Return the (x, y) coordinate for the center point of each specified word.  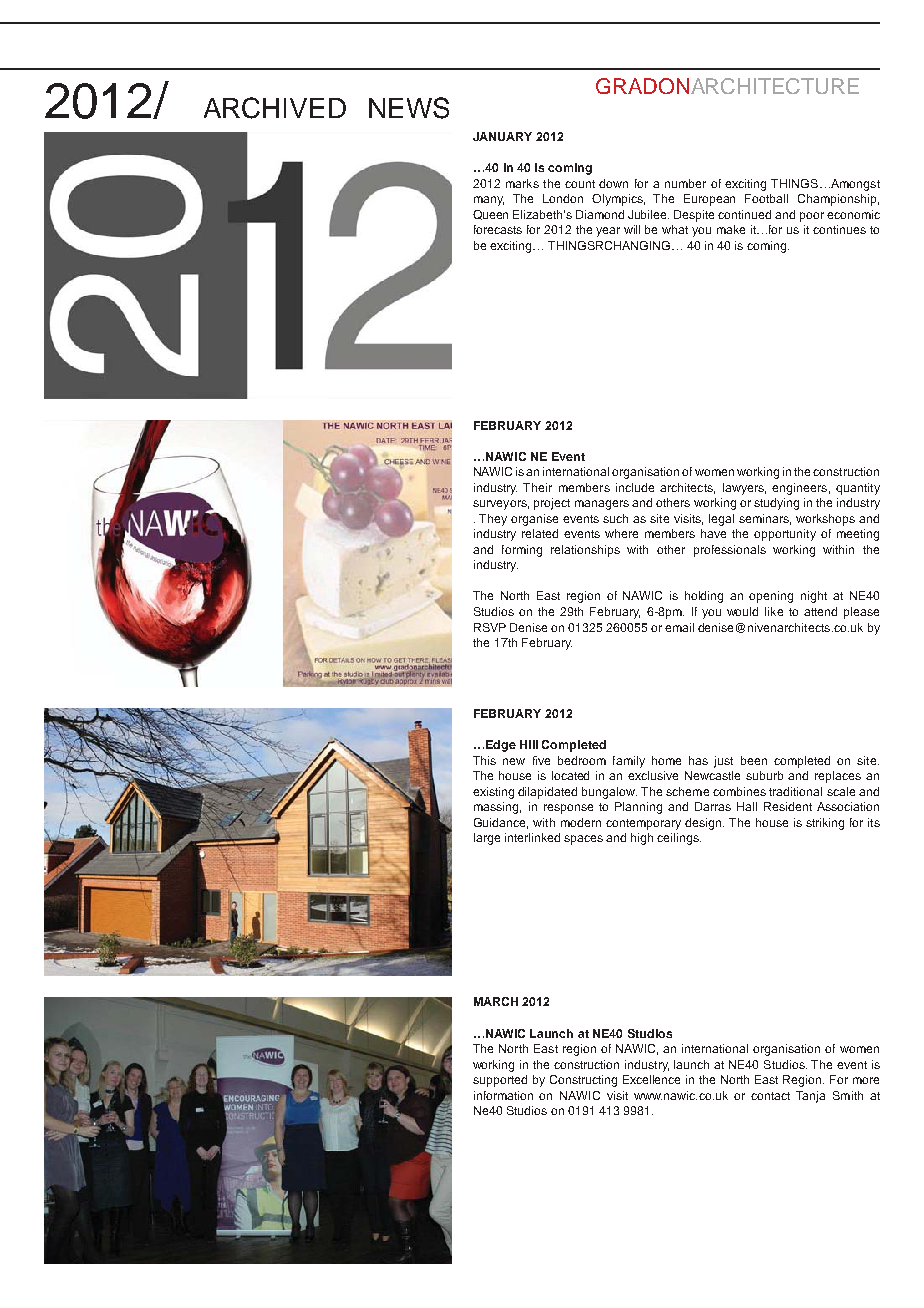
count (580, 184)
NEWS (409, 108)
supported (500, 1081)
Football (766, 198)
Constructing (583, 1081)
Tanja (810, 1097)
